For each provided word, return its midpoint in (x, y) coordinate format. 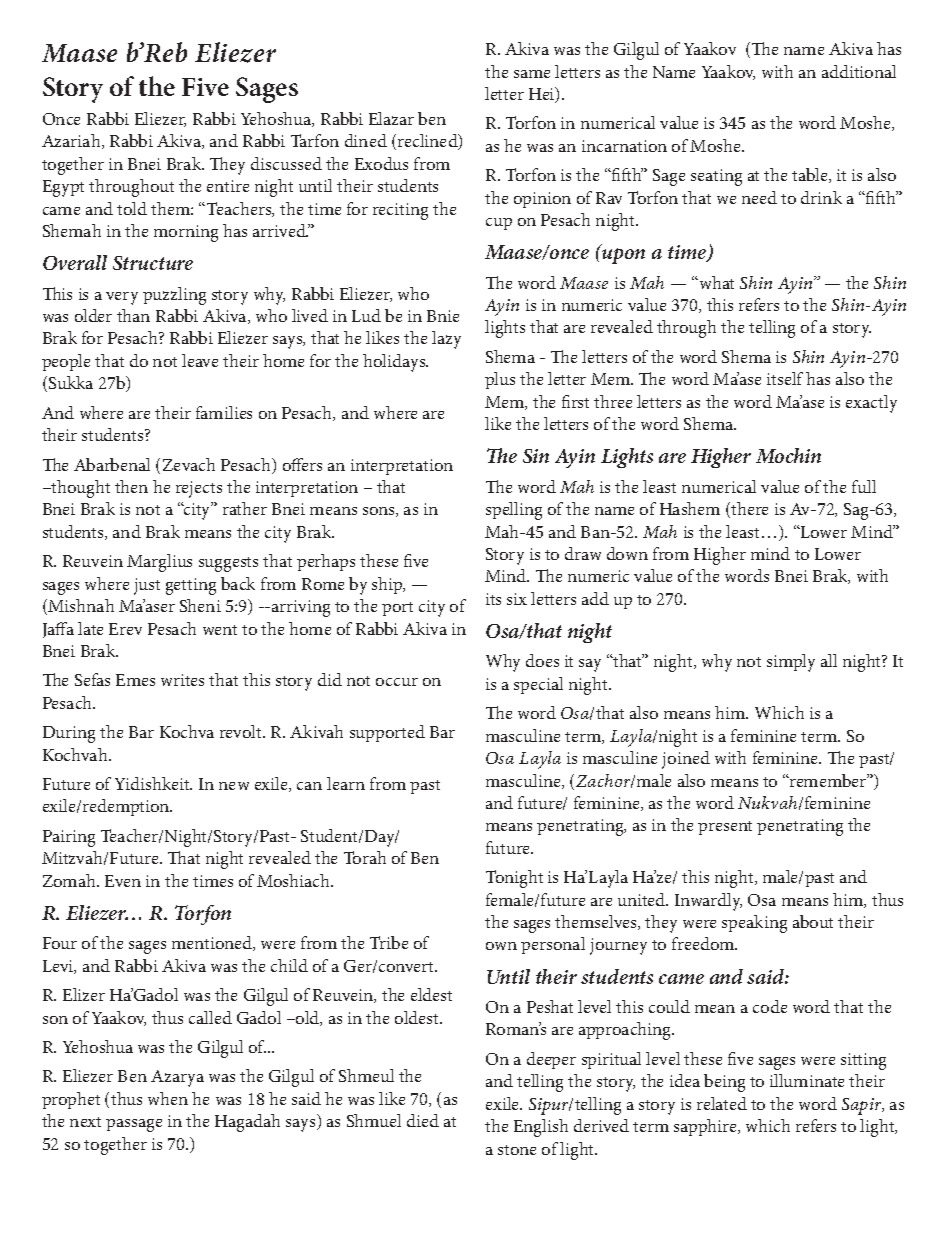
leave (200, 360)
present (725, 828)
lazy (446, 340)
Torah (365, 857)
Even (123, 881)
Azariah (72, 141)
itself (785, 378)
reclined (429, 142)
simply (791, 663)
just (147, 586)
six (517, 599)
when (168, 1098)
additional (859, 71)
